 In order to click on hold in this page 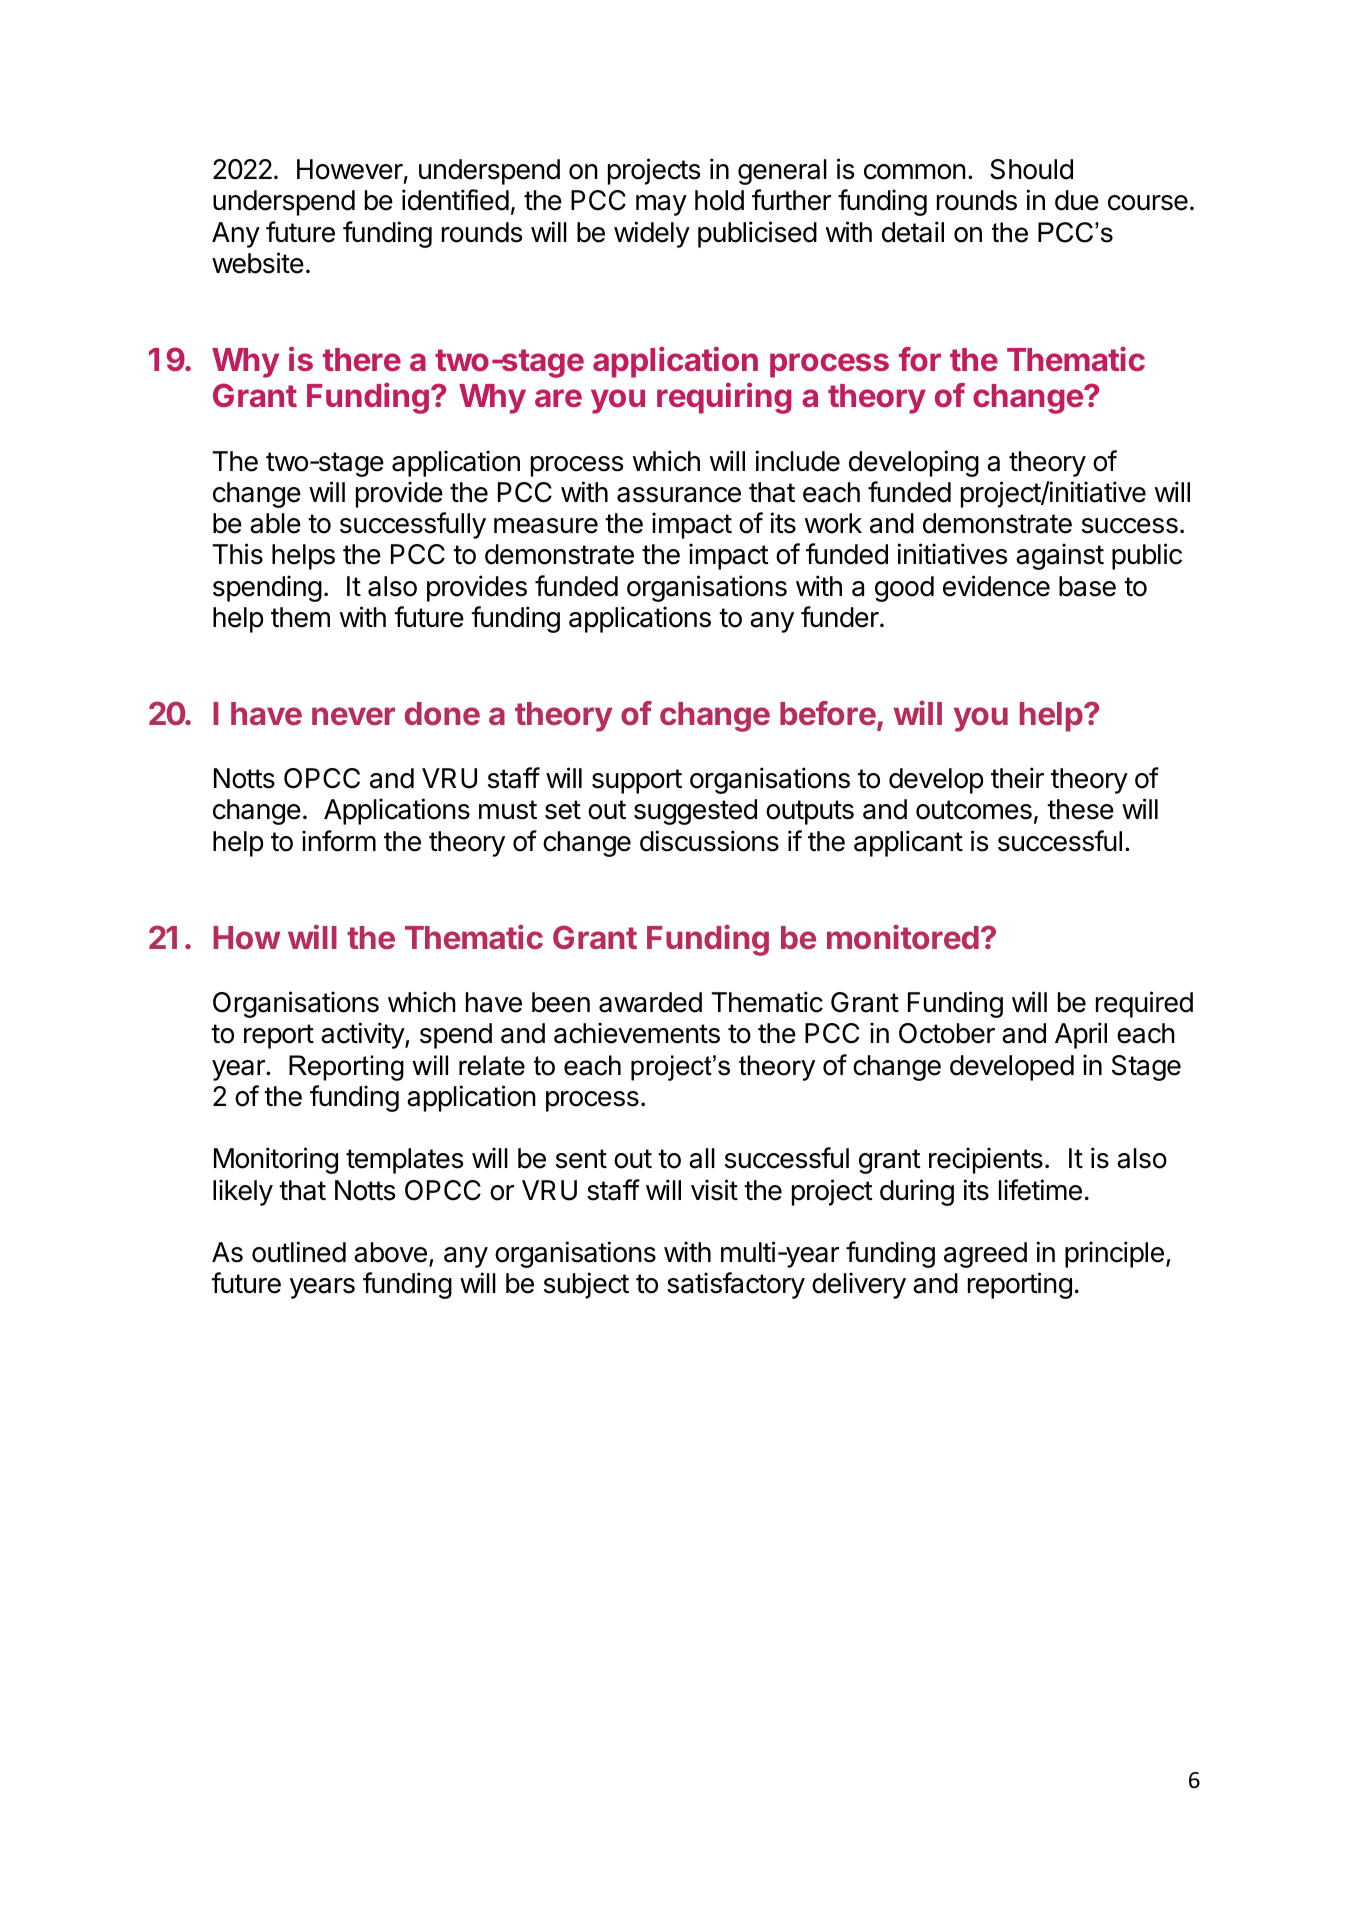, I will do `click(719, 200)`.
